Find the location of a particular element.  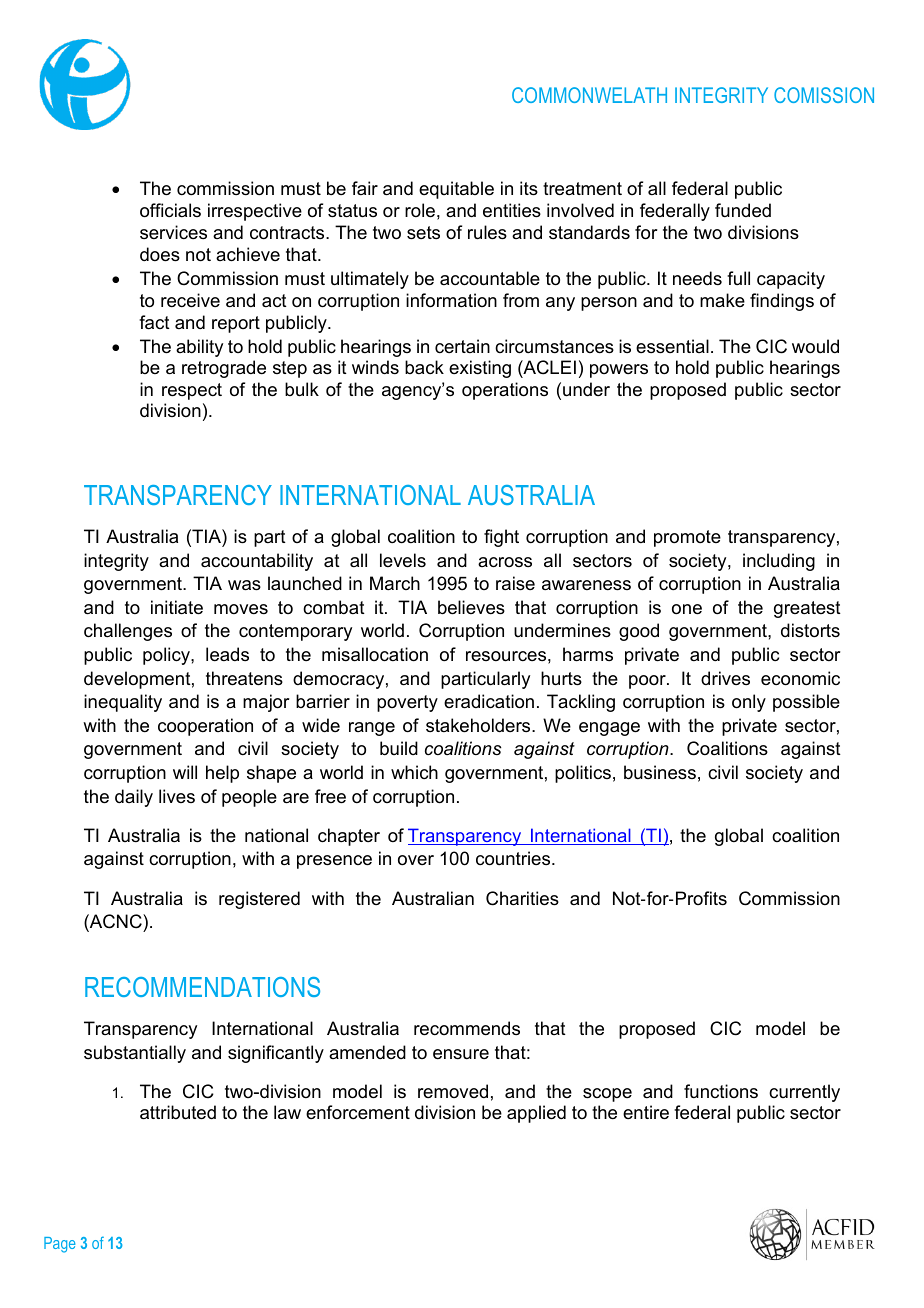

funded is located at coordinates (743, 210).
